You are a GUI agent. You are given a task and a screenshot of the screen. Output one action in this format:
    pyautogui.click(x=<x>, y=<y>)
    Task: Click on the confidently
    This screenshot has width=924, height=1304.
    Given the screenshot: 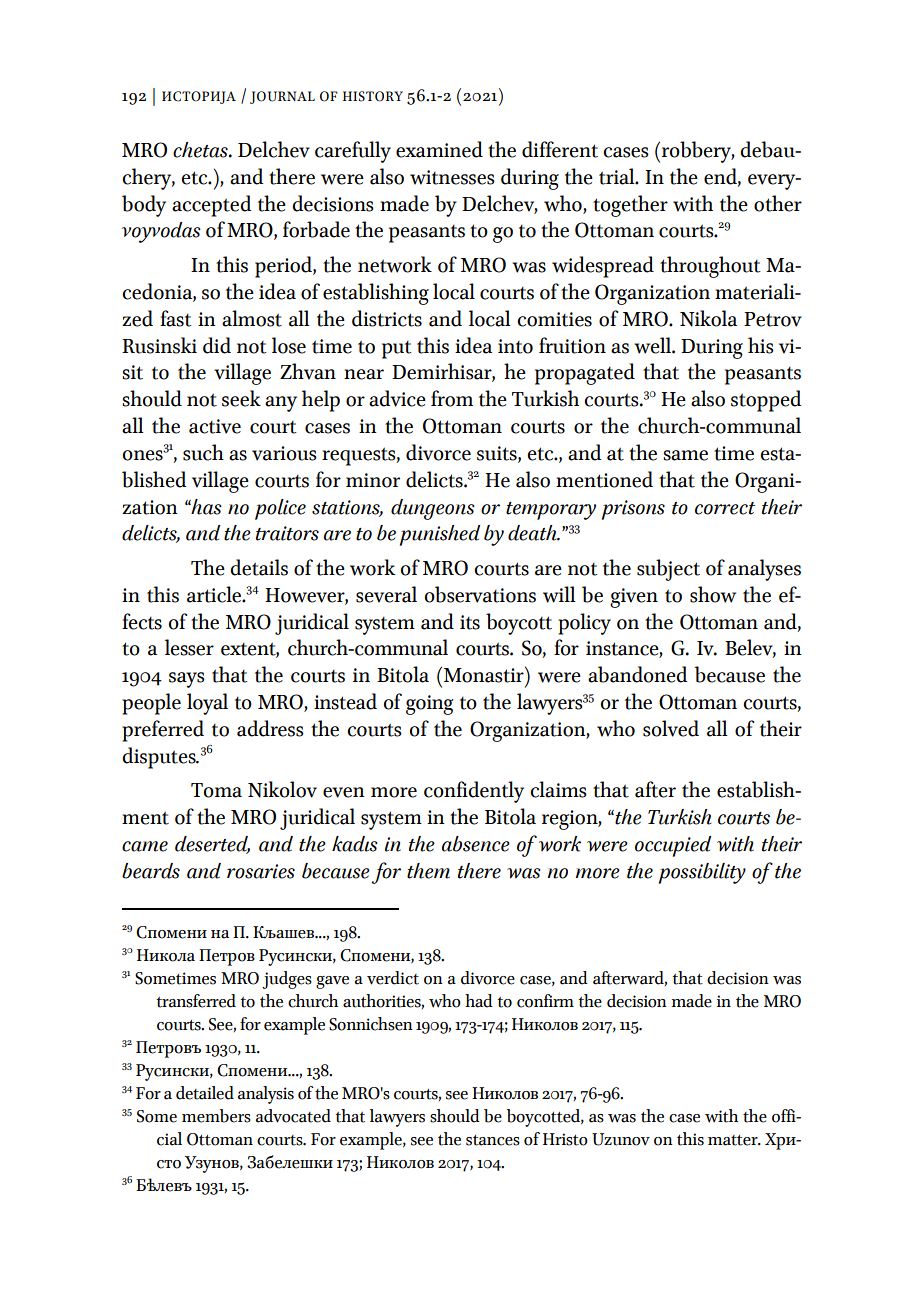 What is the action you would take?
    pyautogui.click(x=474, y=792)
